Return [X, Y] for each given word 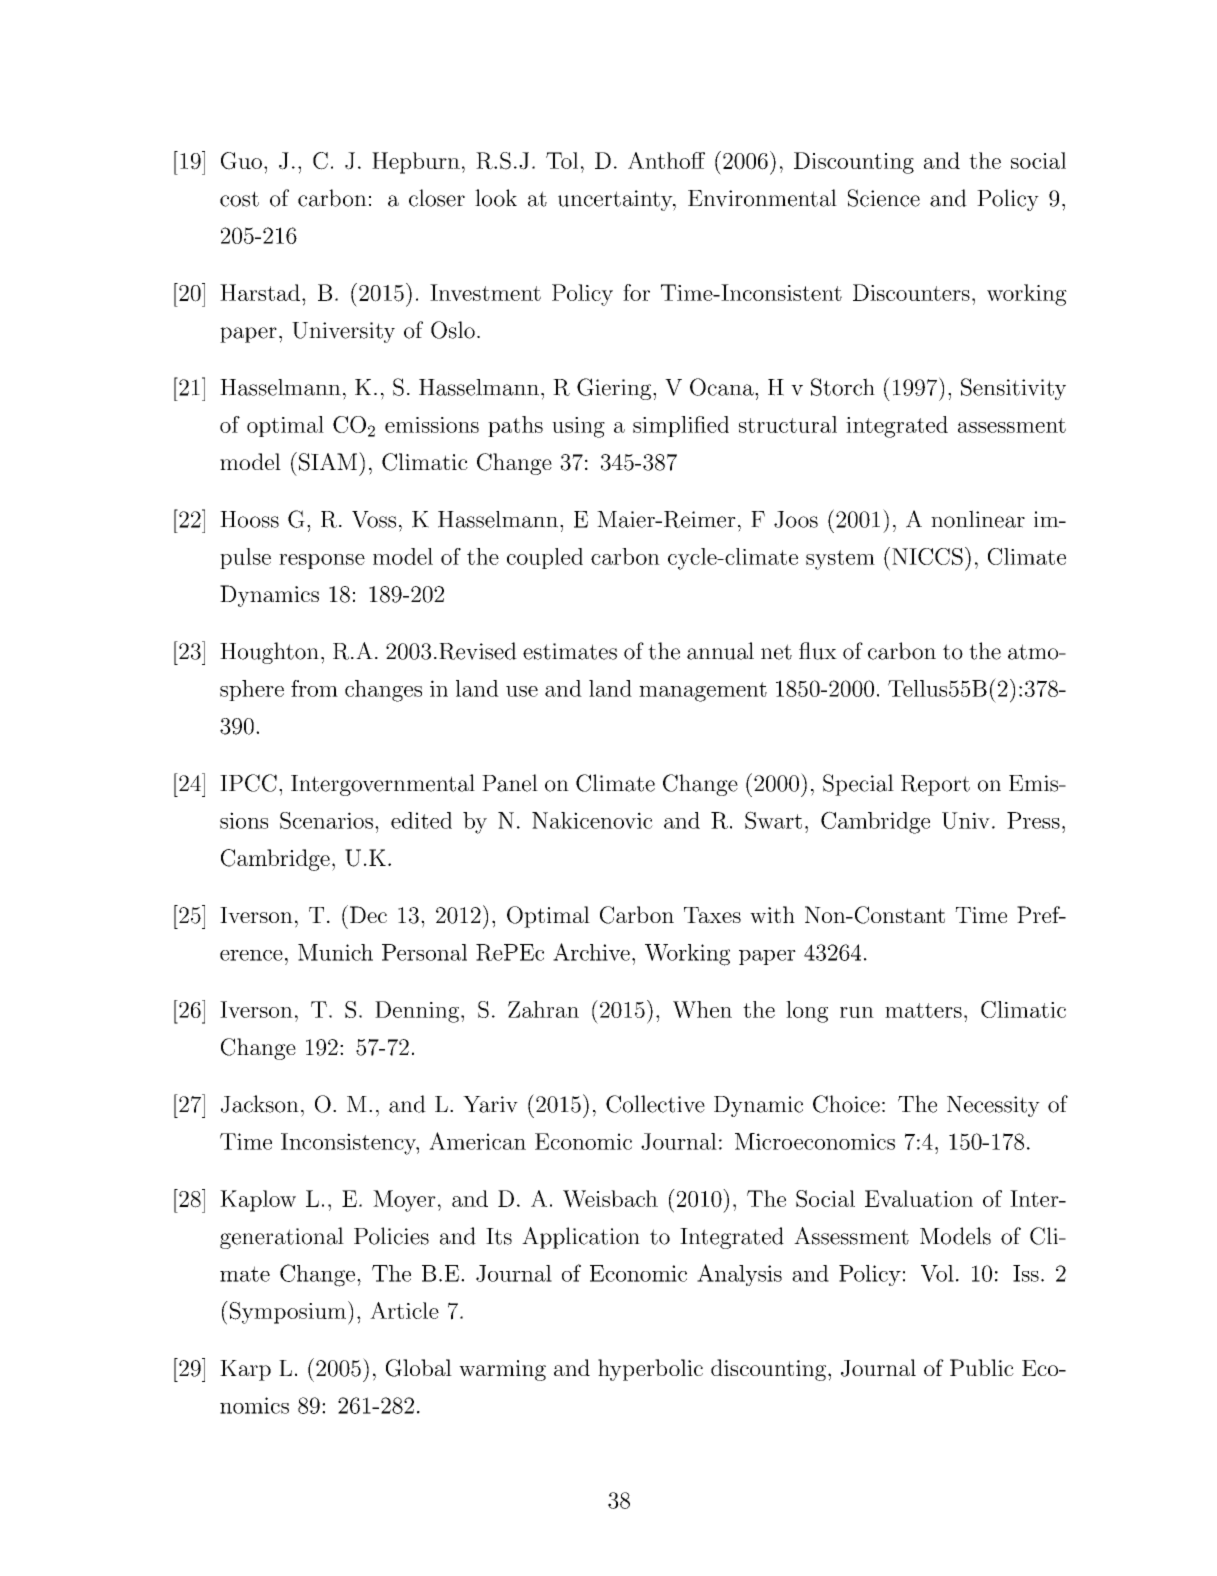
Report [935, 785]
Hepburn [416, 163]
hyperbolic [650, 1370]
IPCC [248, 783]
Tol [562, 160]
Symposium [288, 1313]
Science [884, 198]
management [703, 692]
